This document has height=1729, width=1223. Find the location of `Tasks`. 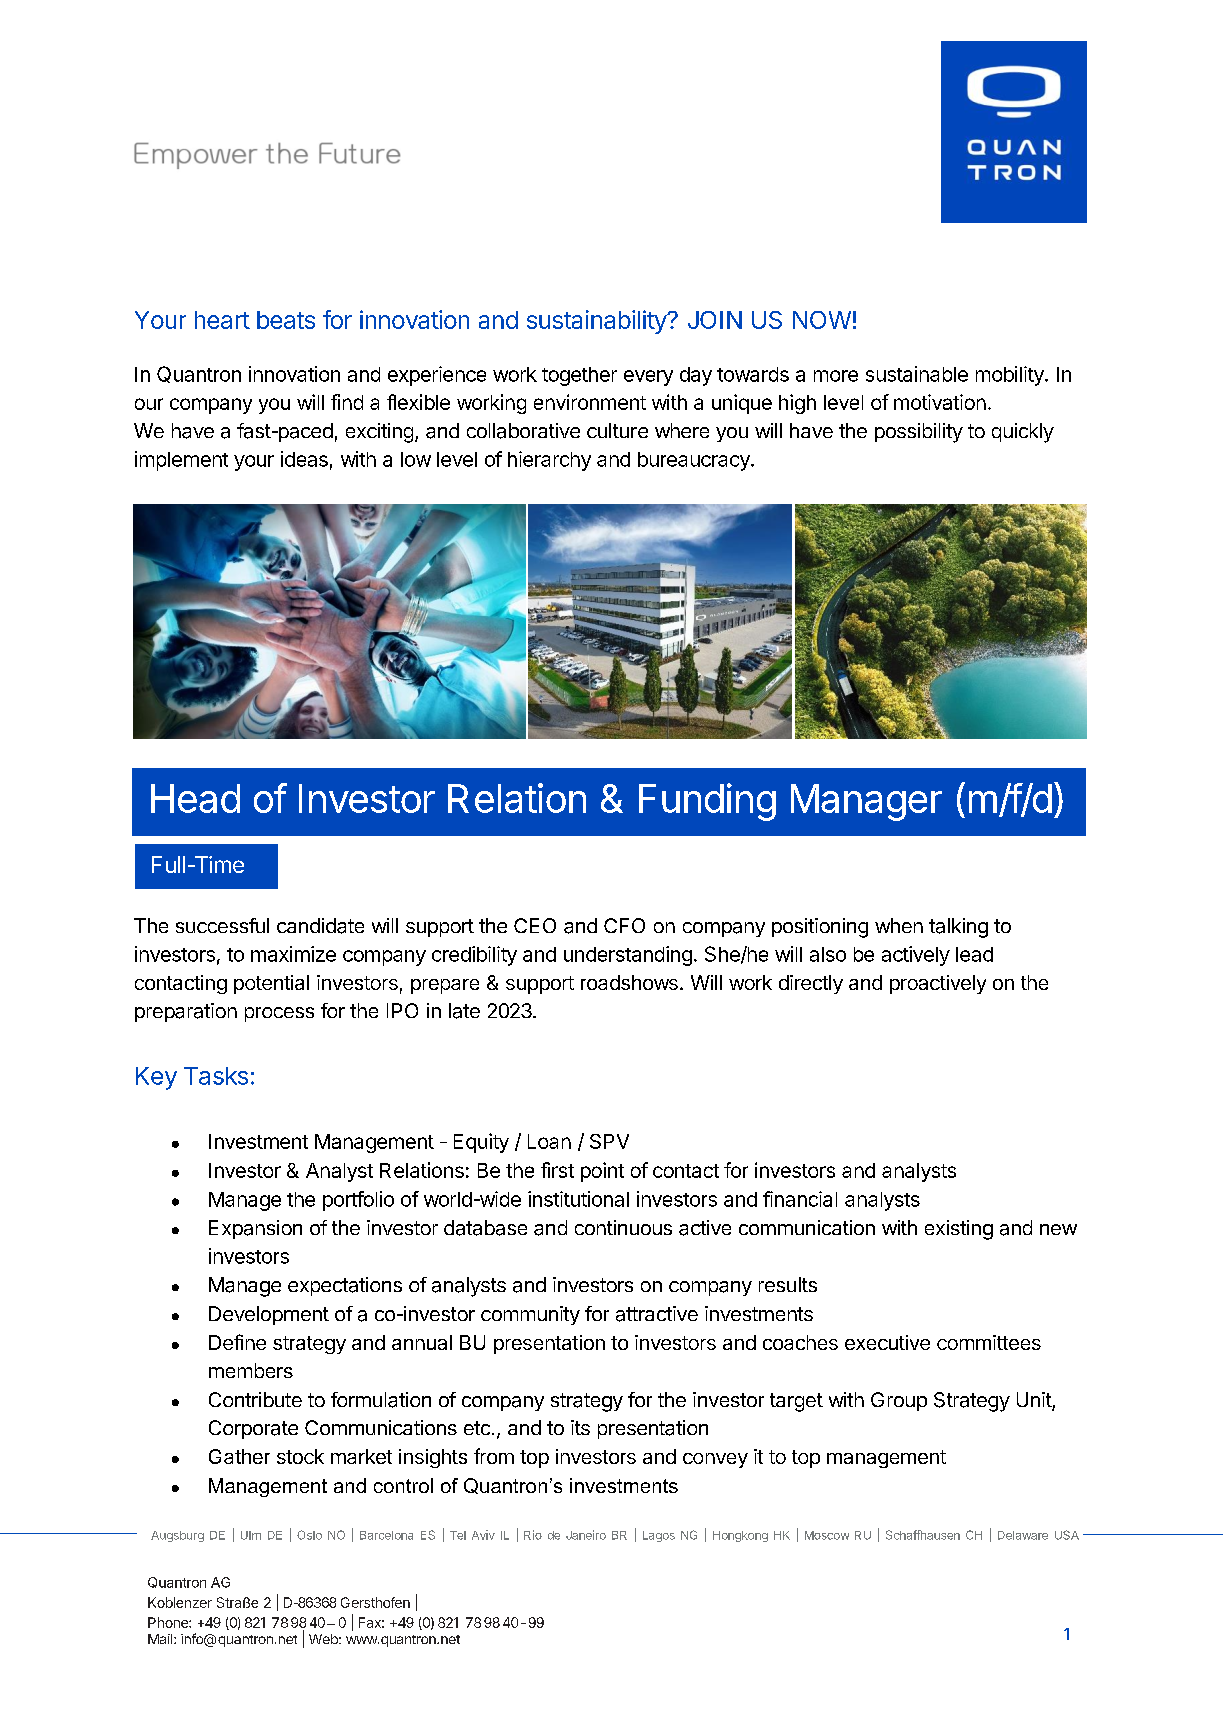

Tasks is located at coordinates (216, 1076).
